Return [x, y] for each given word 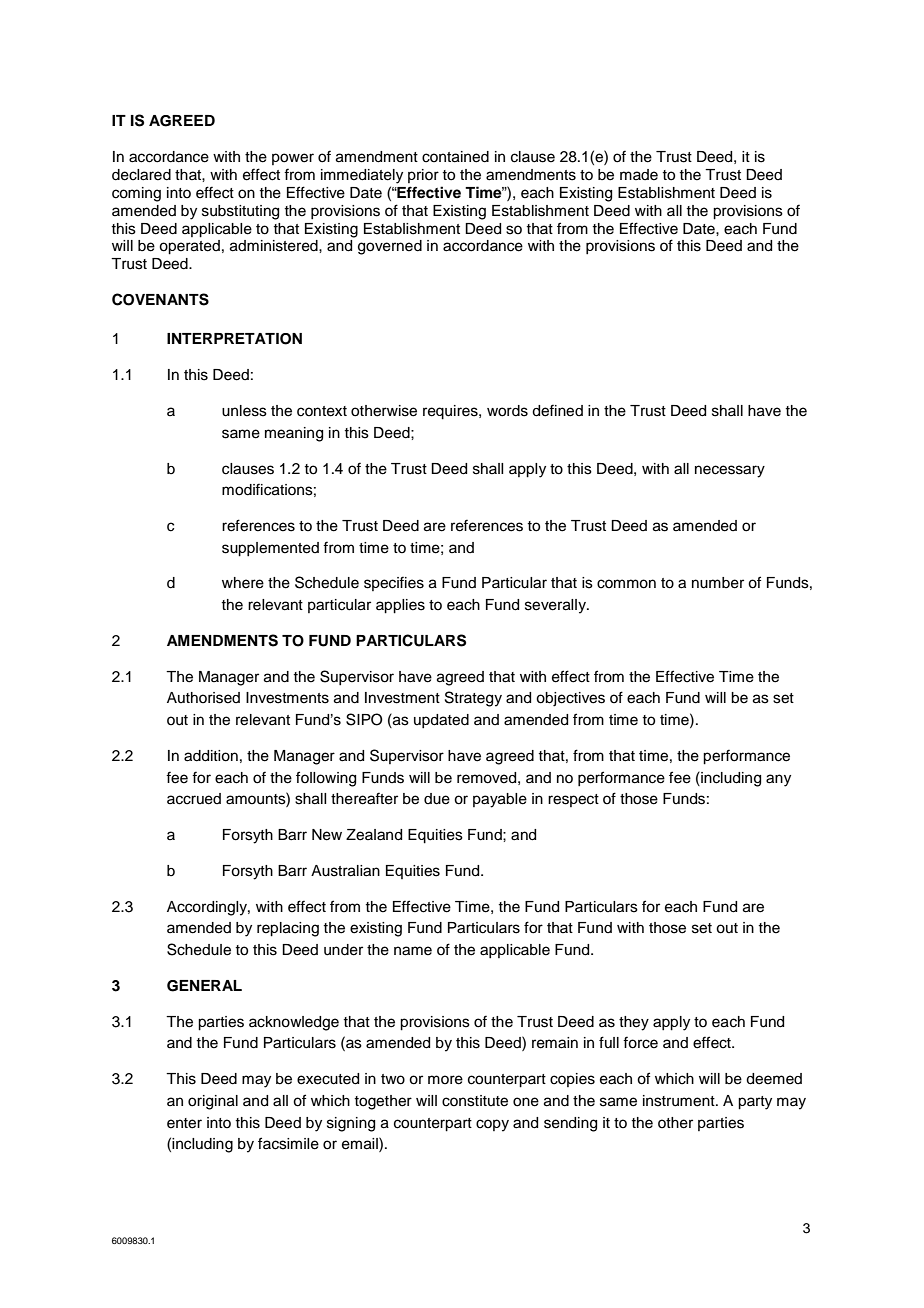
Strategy [473, 699]
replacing [288, 929]
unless [244, 411]
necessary [730, 471]
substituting [240, 212]
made [639, 175]
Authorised [203, 698]
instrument [680, 1101]
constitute [475, 1101]
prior [423, 176]
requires [451, 412]
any [778, 780]
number [718, 583]
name [413, 951]
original [213, 1102]
